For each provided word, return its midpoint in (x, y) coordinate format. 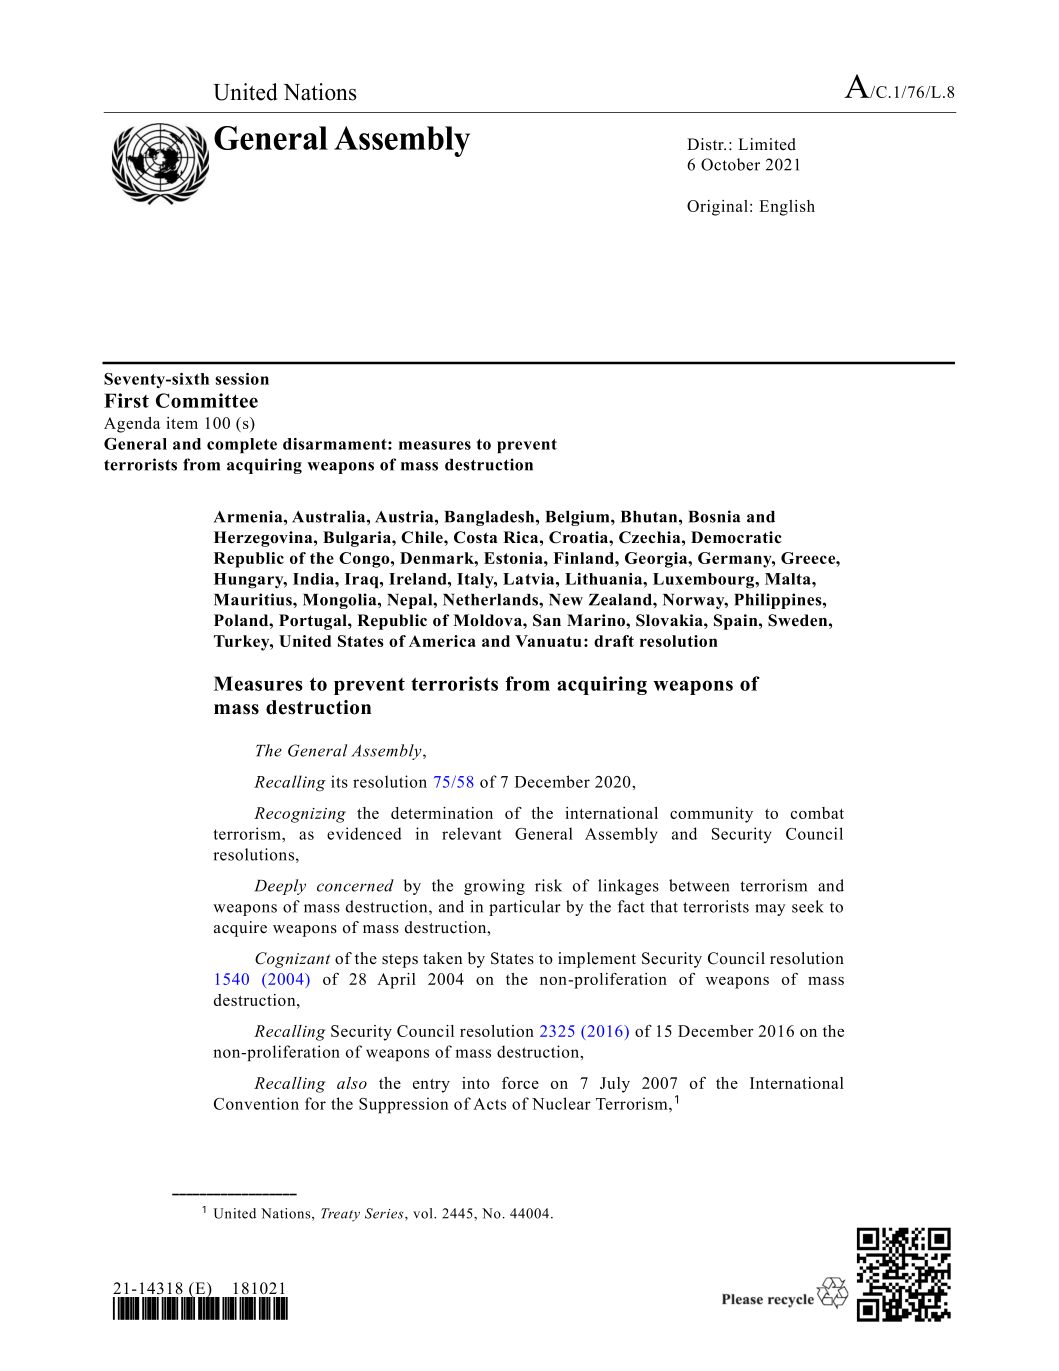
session (242, 379)
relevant (472, 833)
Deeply (280, 887)
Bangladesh (490, 518)
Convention (256, 1103)
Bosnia (714, 516)
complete (242, 445)
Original (717, 208)
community (711, 815)
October (730, 164)
